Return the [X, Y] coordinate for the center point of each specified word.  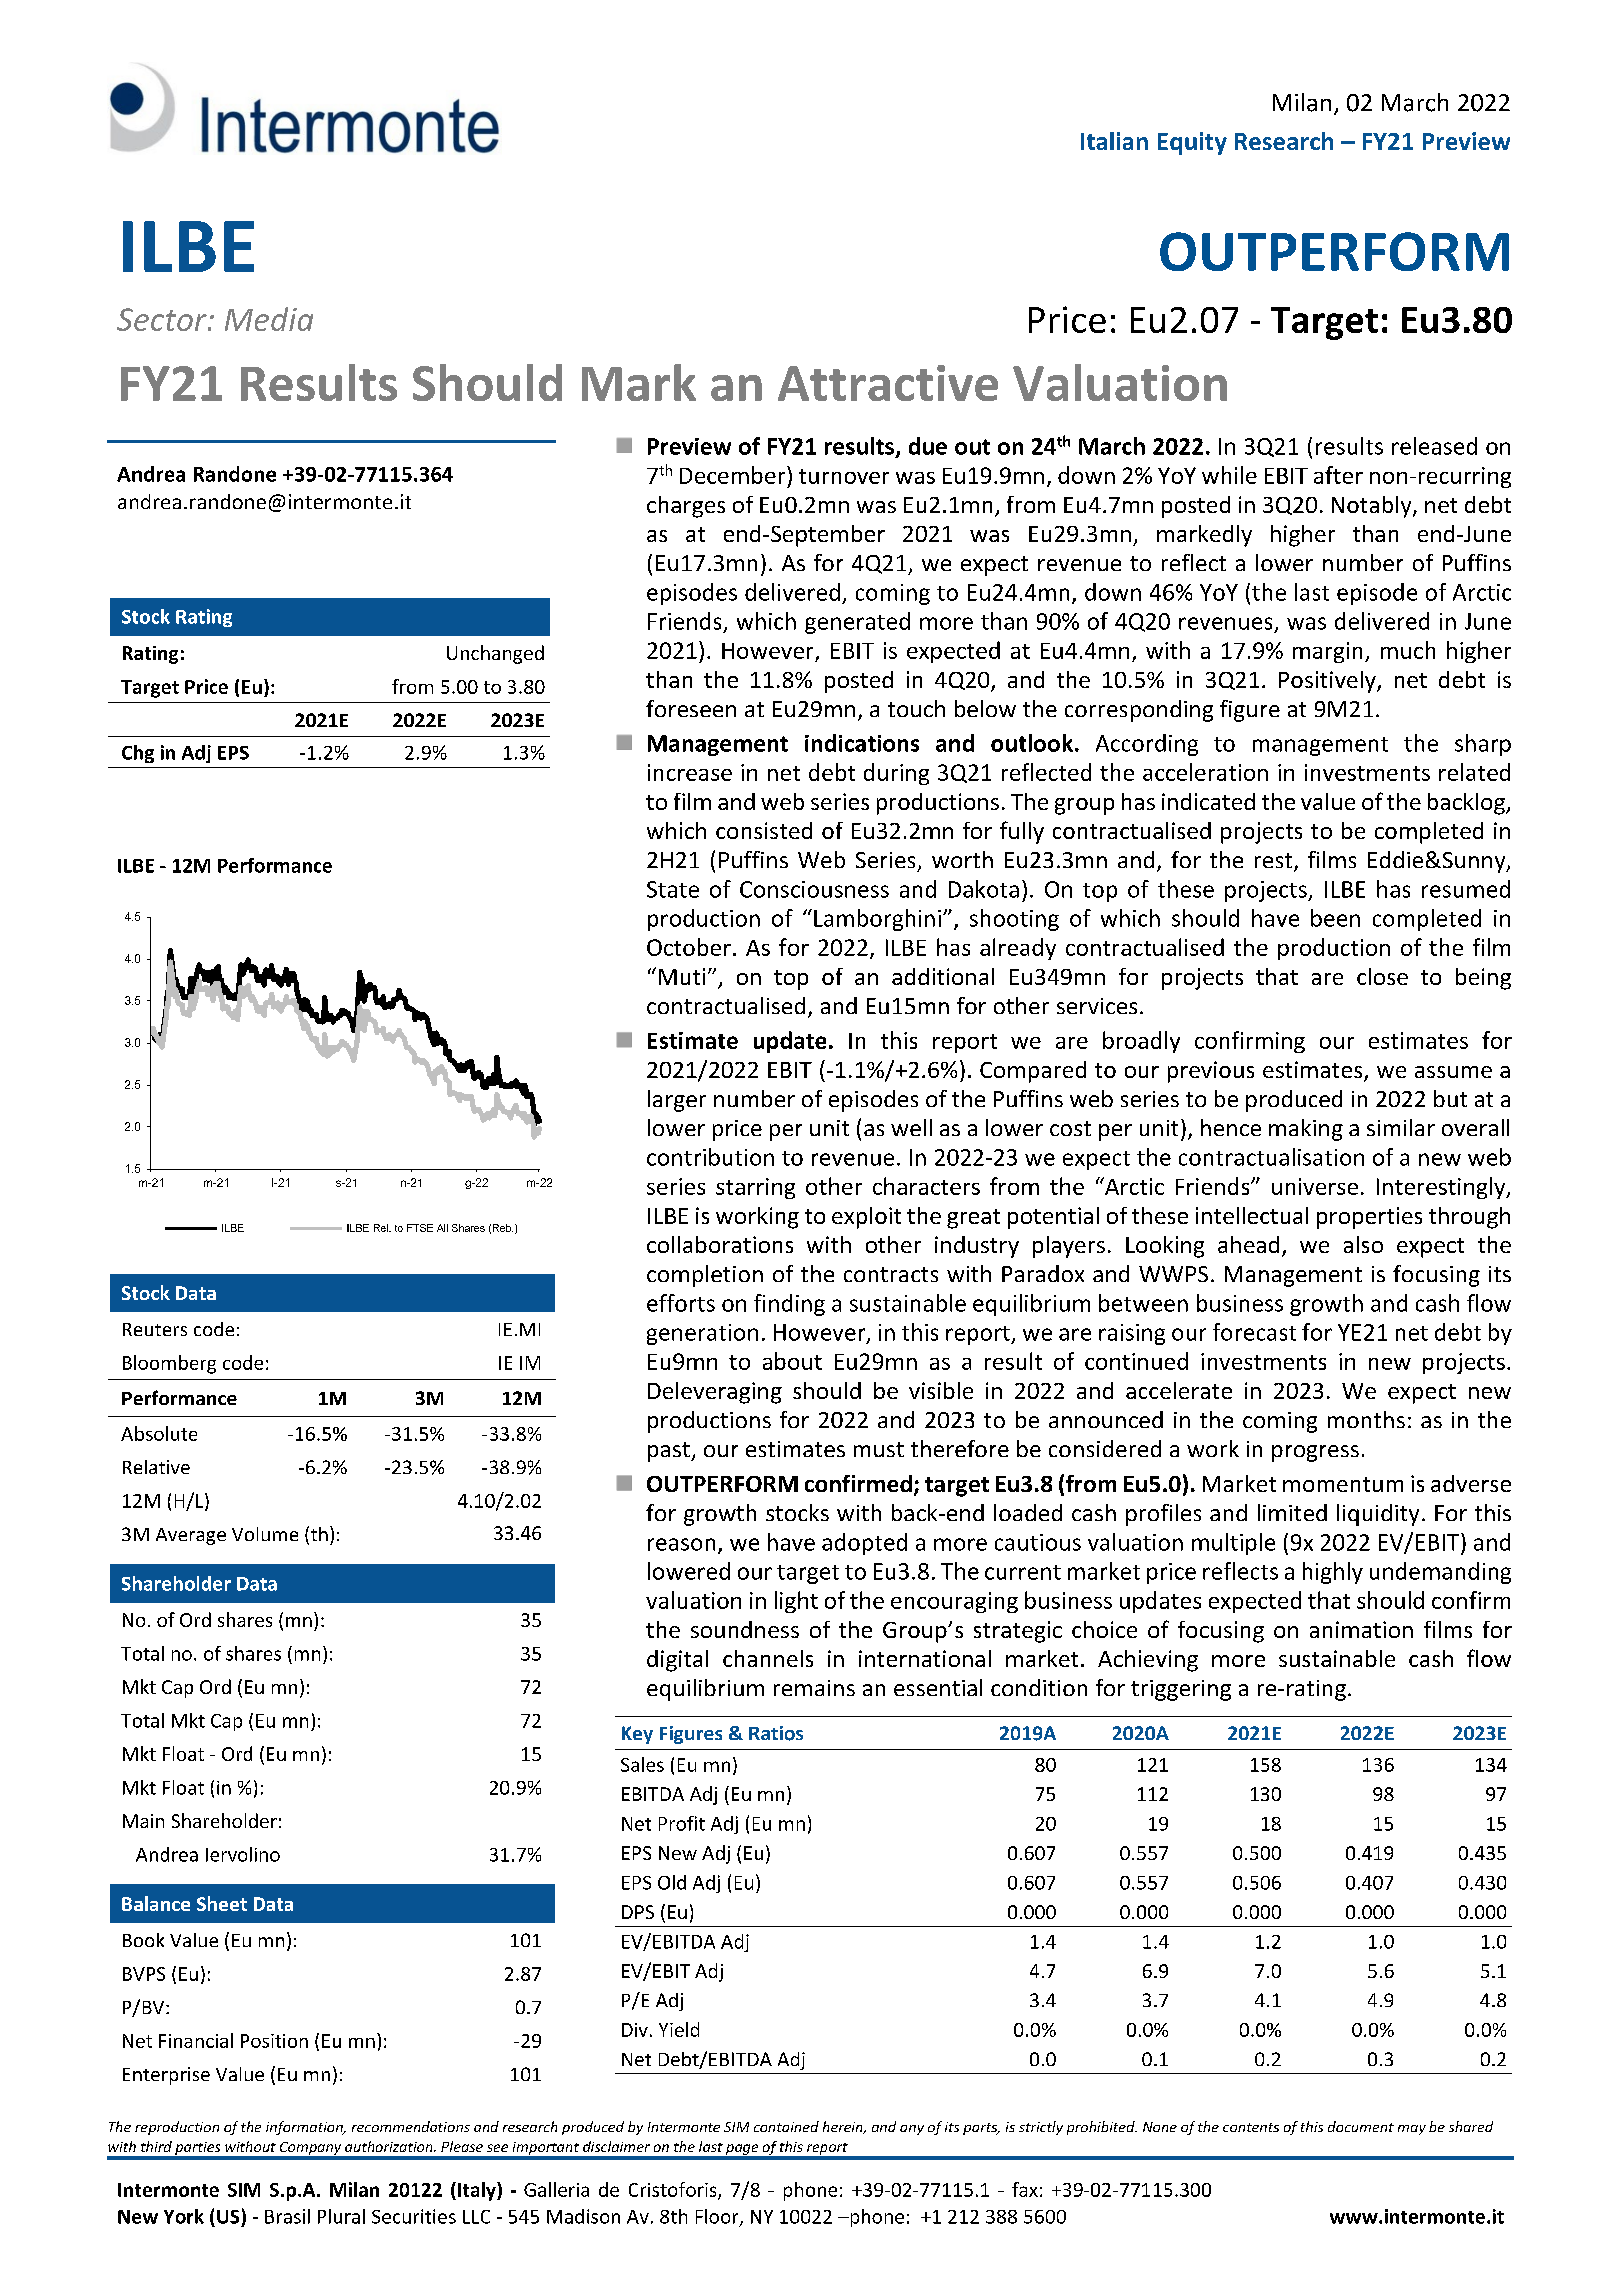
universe [1315, 1186]
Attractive [888, 383]
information [305, 2128]
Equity [1192, 143]
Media [269, 319]
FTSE [420, 1228]
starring [755, 1188]
